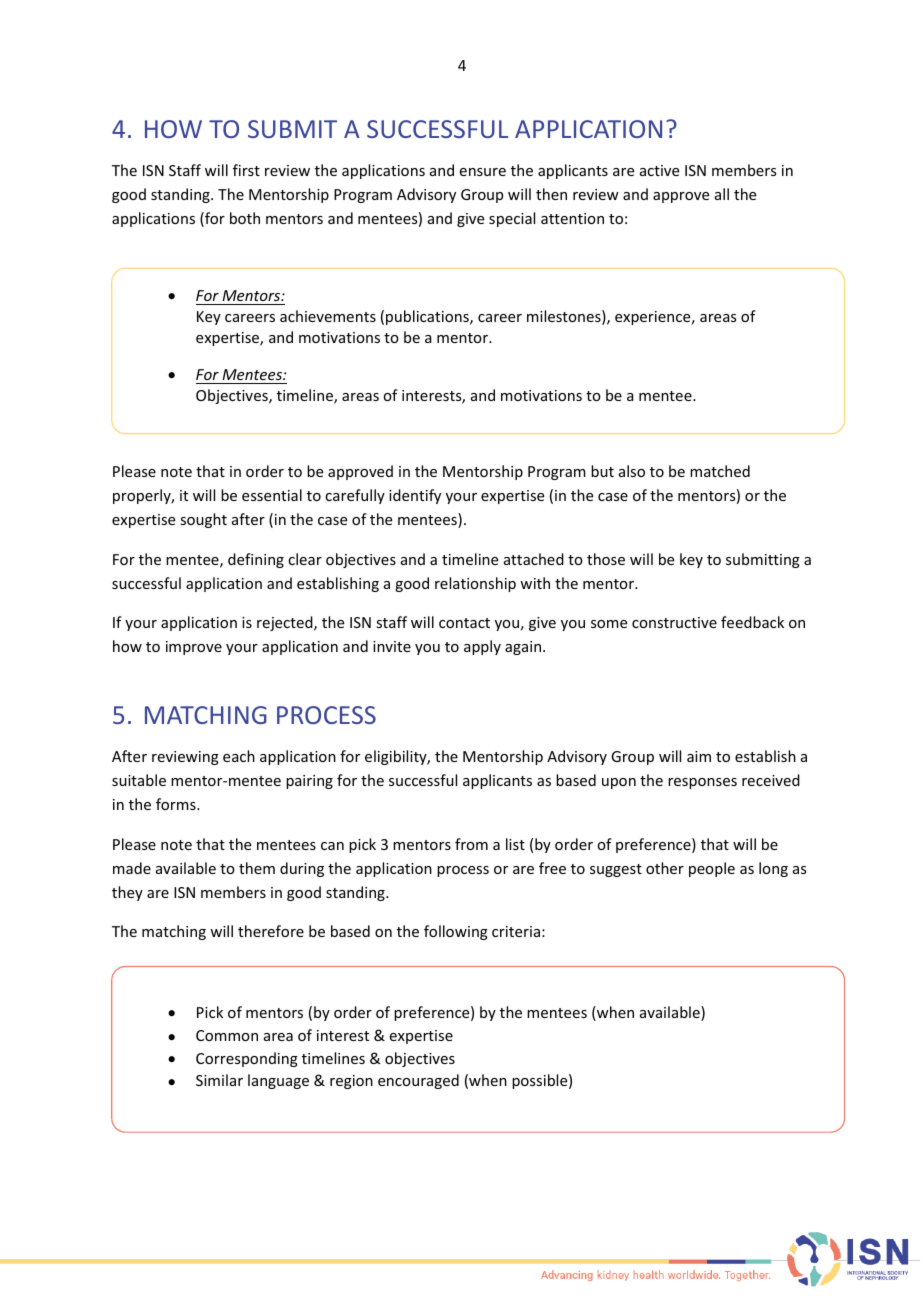 This screenshot has width=924, height=1309. What do you see at coordinates (245, 218) in the screenshot?
I see `both` at bounding box center [245, 218].
